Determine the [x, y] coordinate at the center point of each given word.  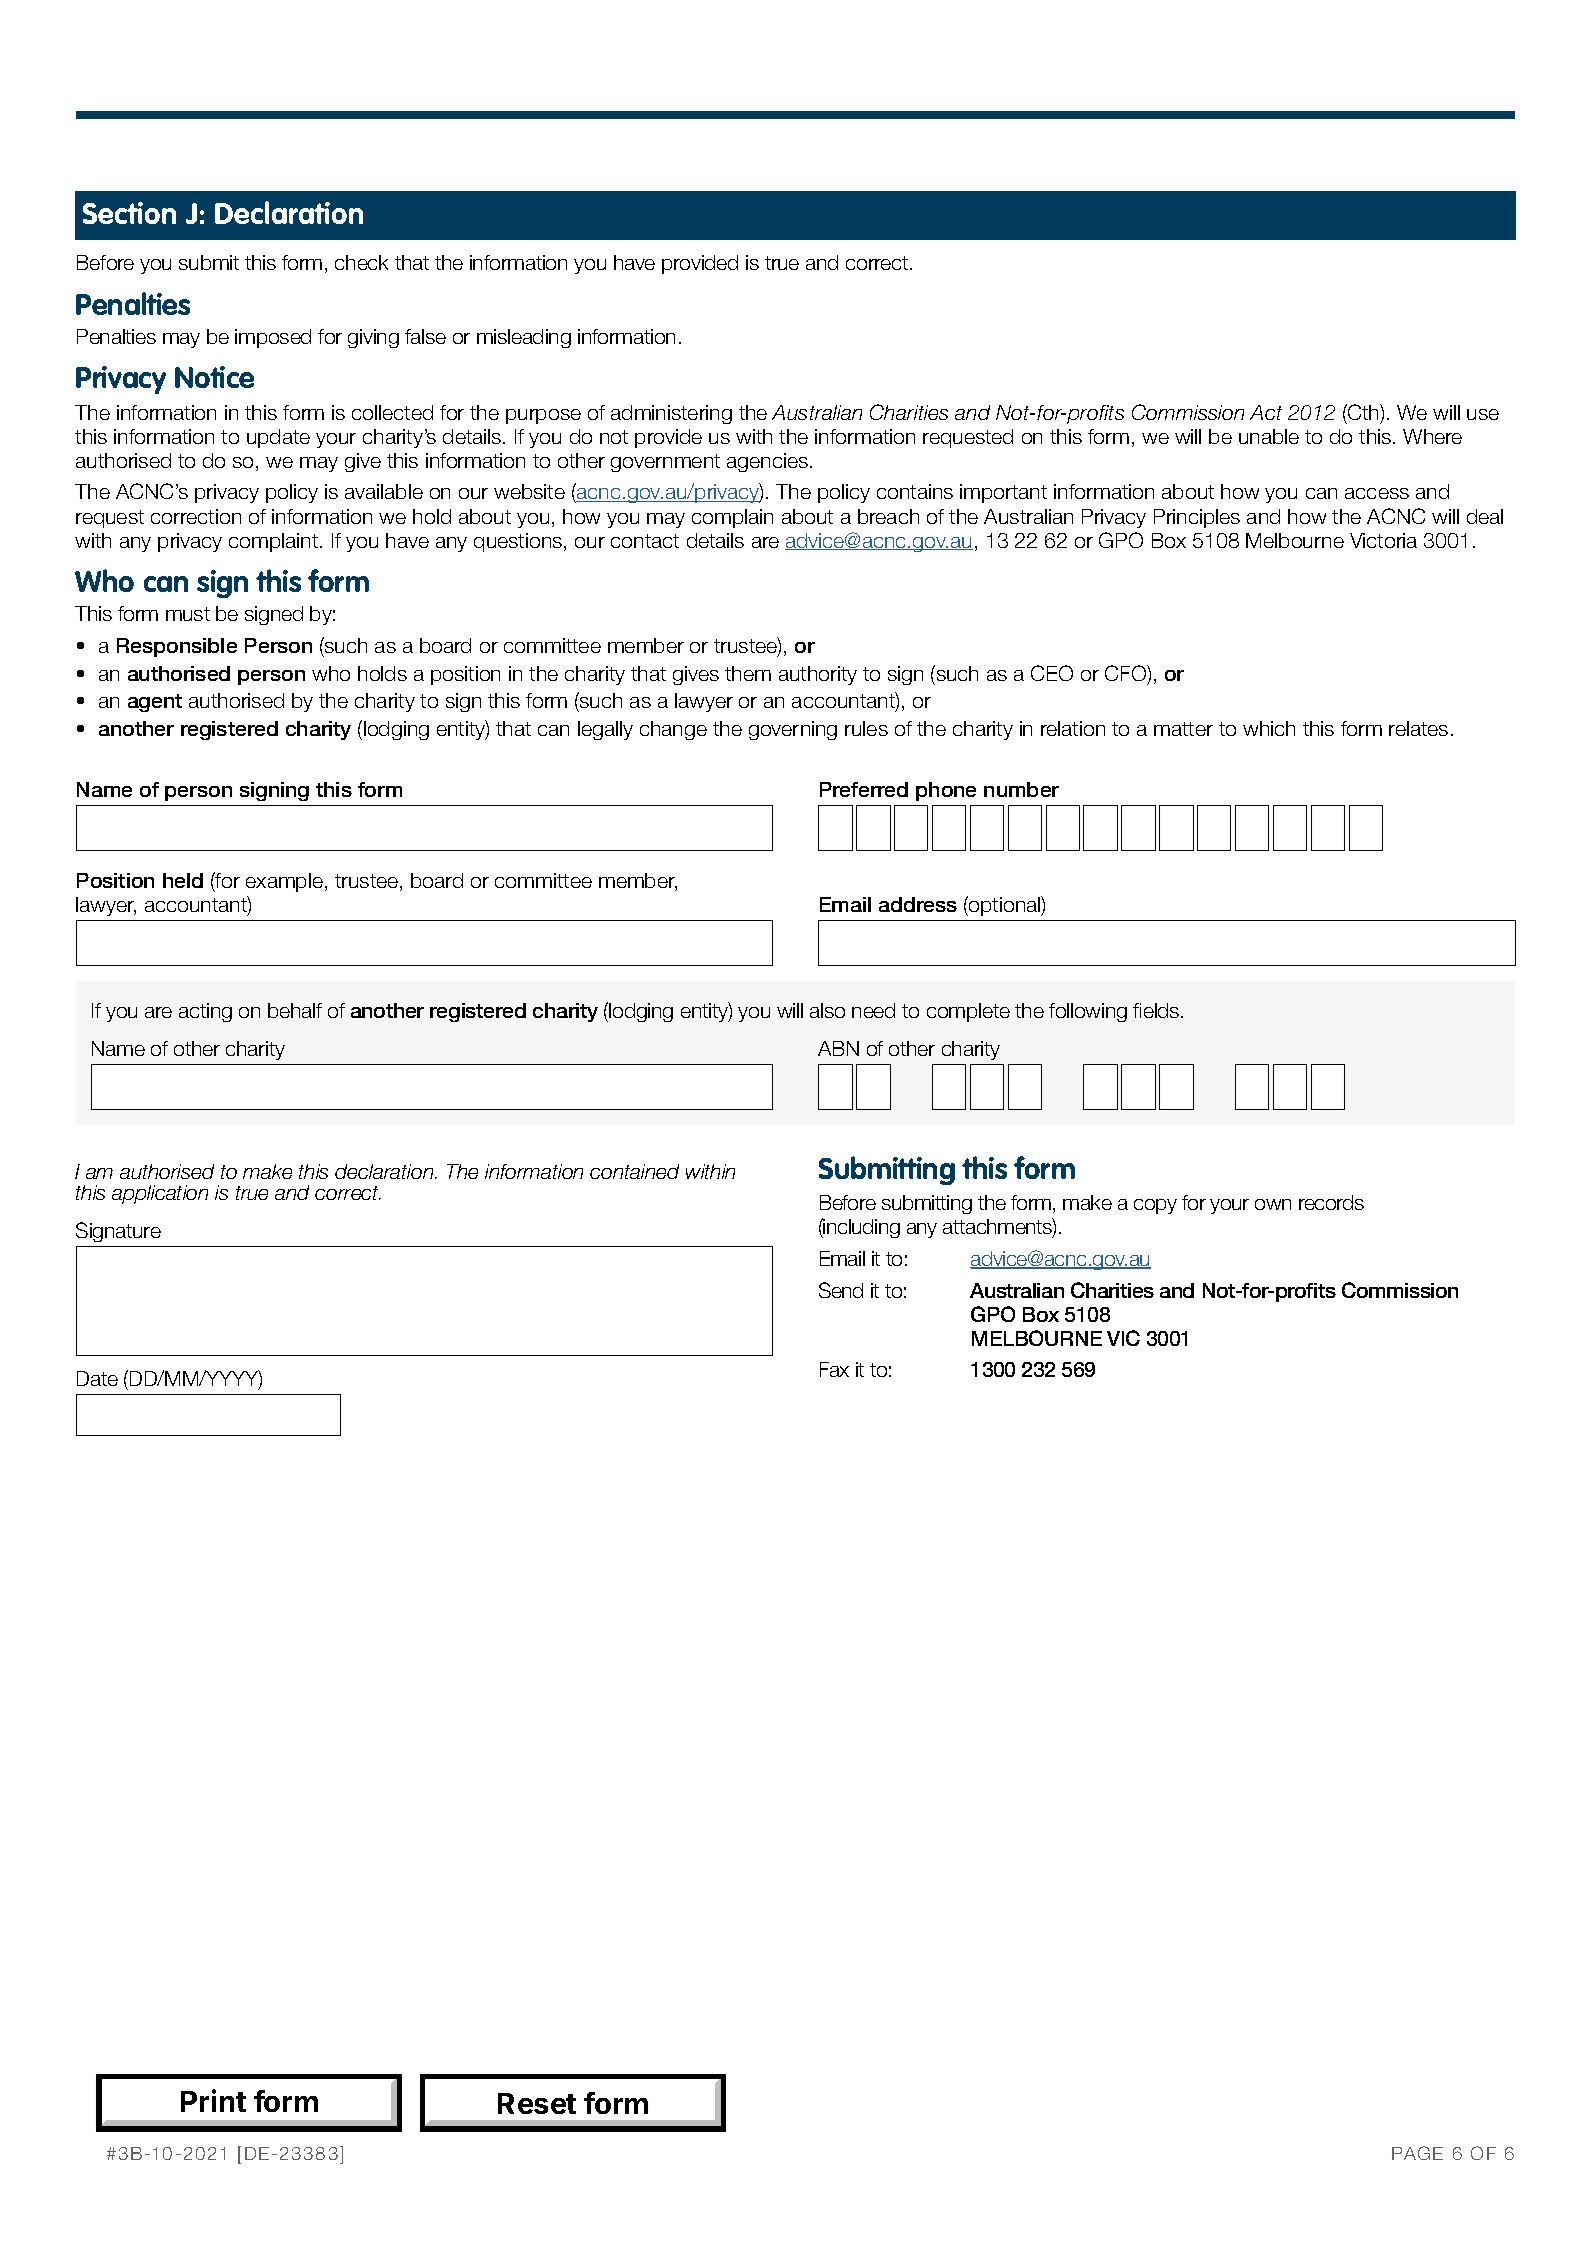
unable [1269, 436]
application [160, 1194]
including [861, 1228]
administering [671, 414]
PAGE [1417, 2153]
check [361, 262]
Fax [834, 1369]
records [1331, 1202]
